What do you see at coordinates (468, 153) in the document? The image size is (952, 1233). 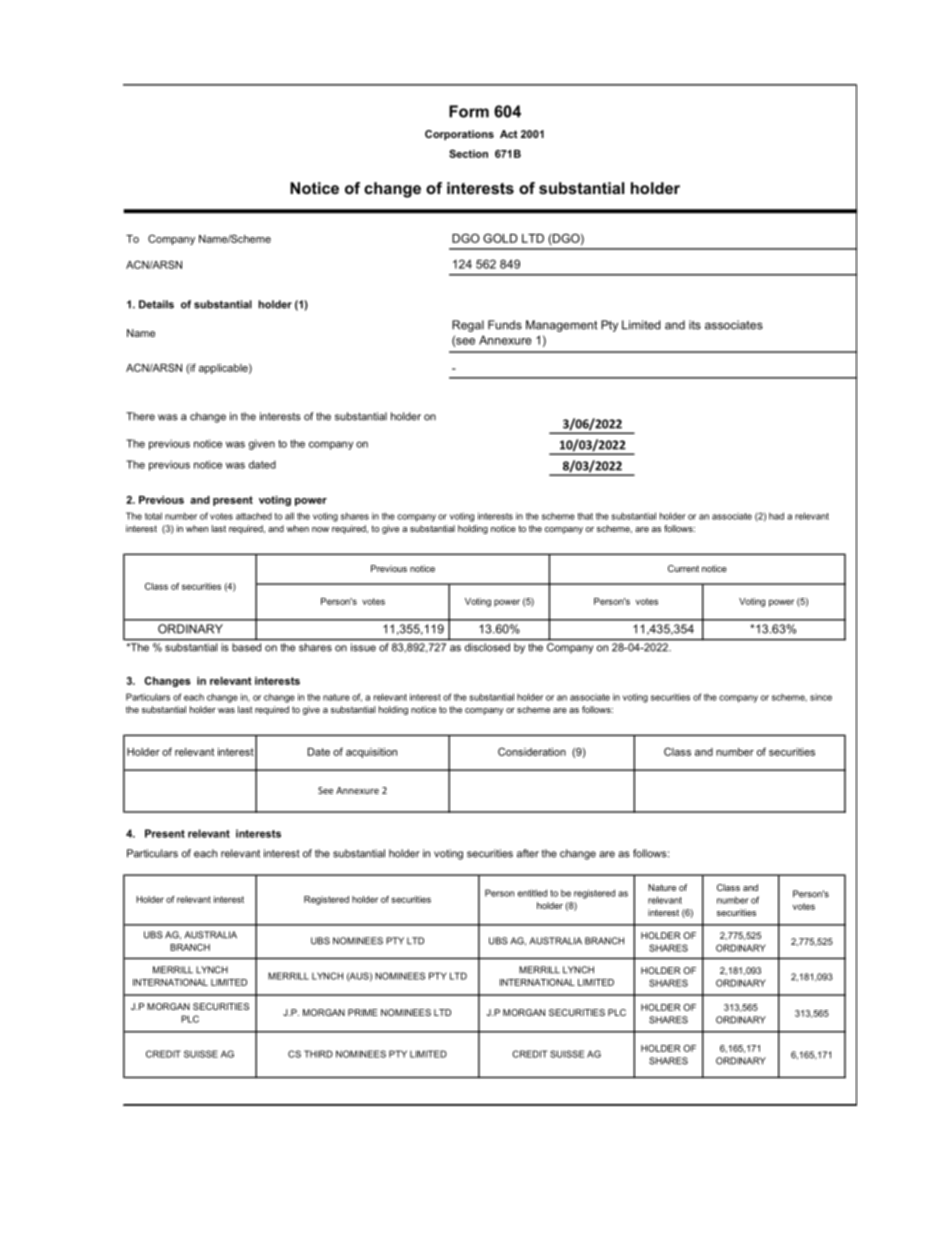 I see `Section` at bounding box center [468, 153].
